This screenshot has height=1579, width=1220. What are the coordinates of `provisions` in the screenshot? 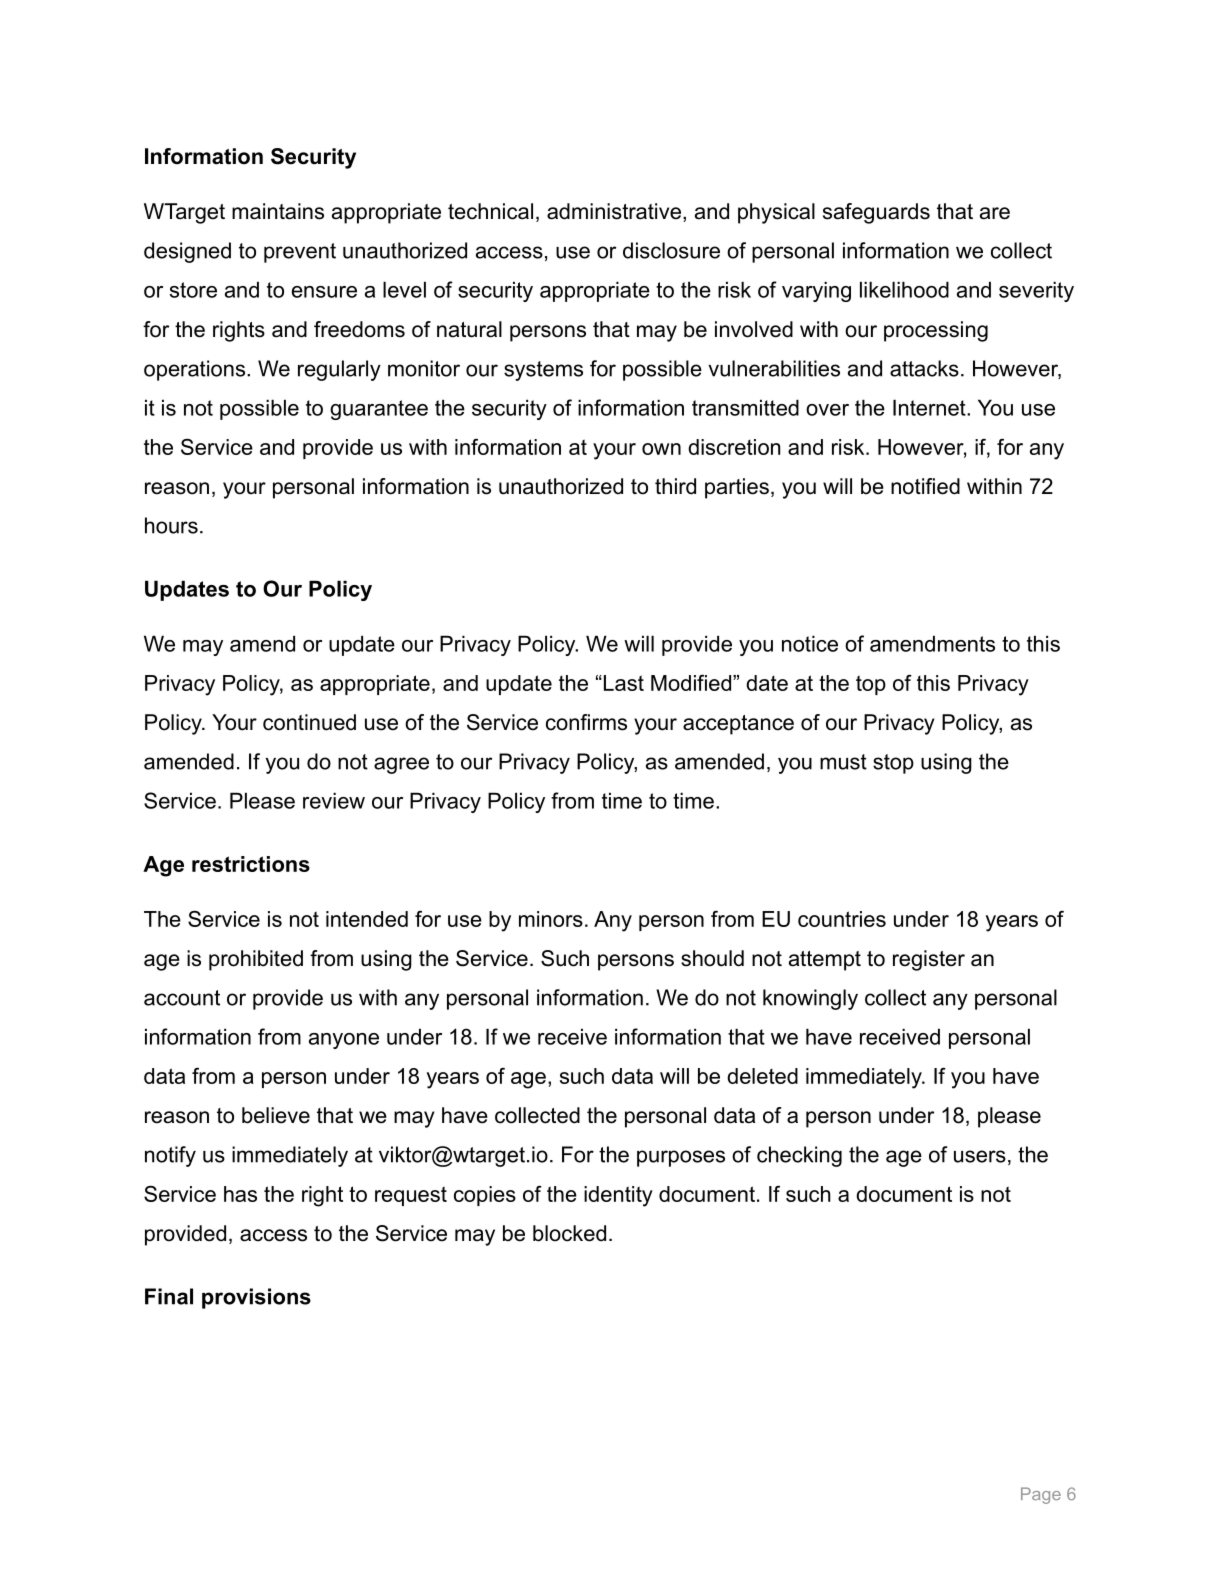 It's located at (256, 1298).
